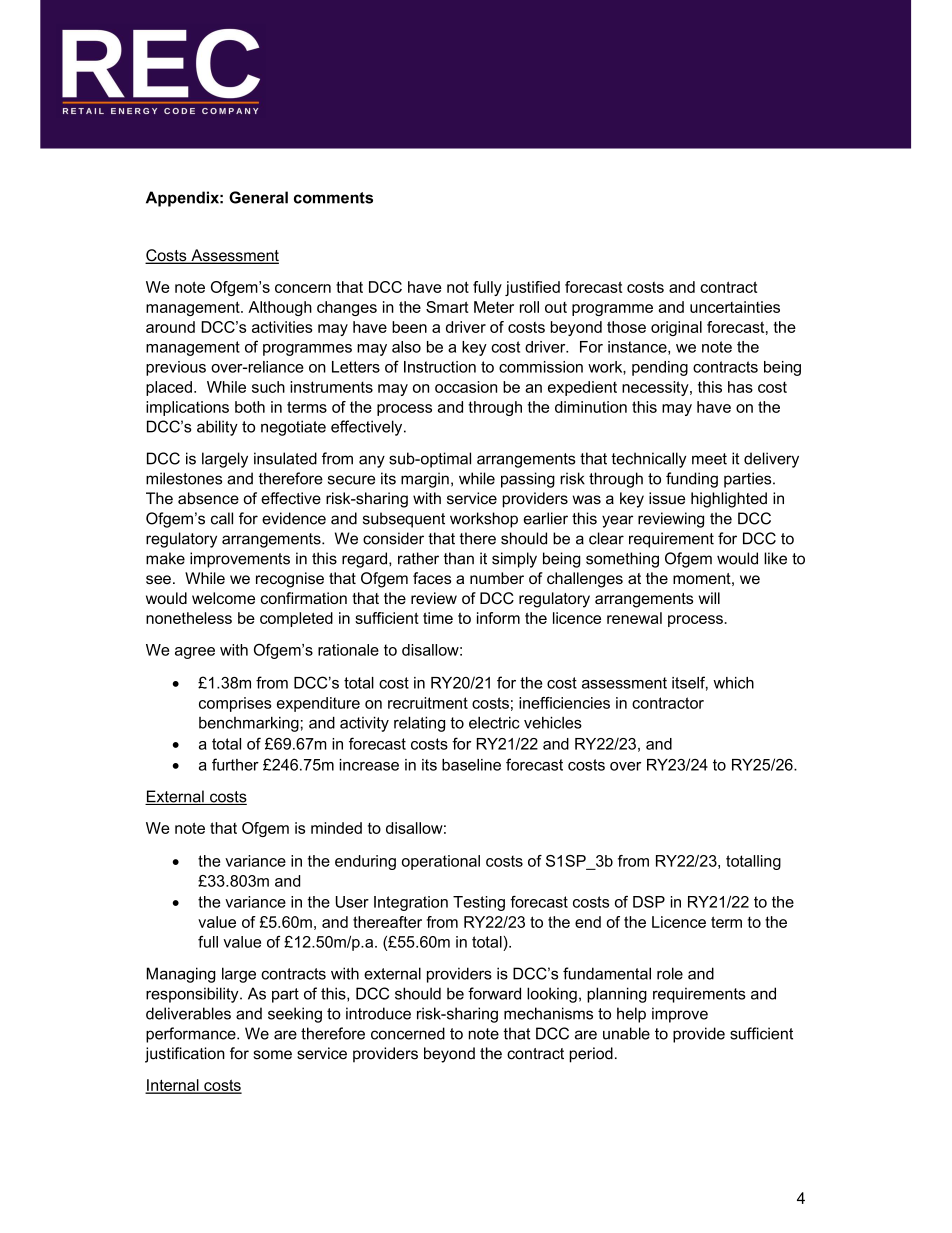 The image size is (952, 1233). Describe the element at coordinates (195, 653) in the image. I see `agree` at that location.
